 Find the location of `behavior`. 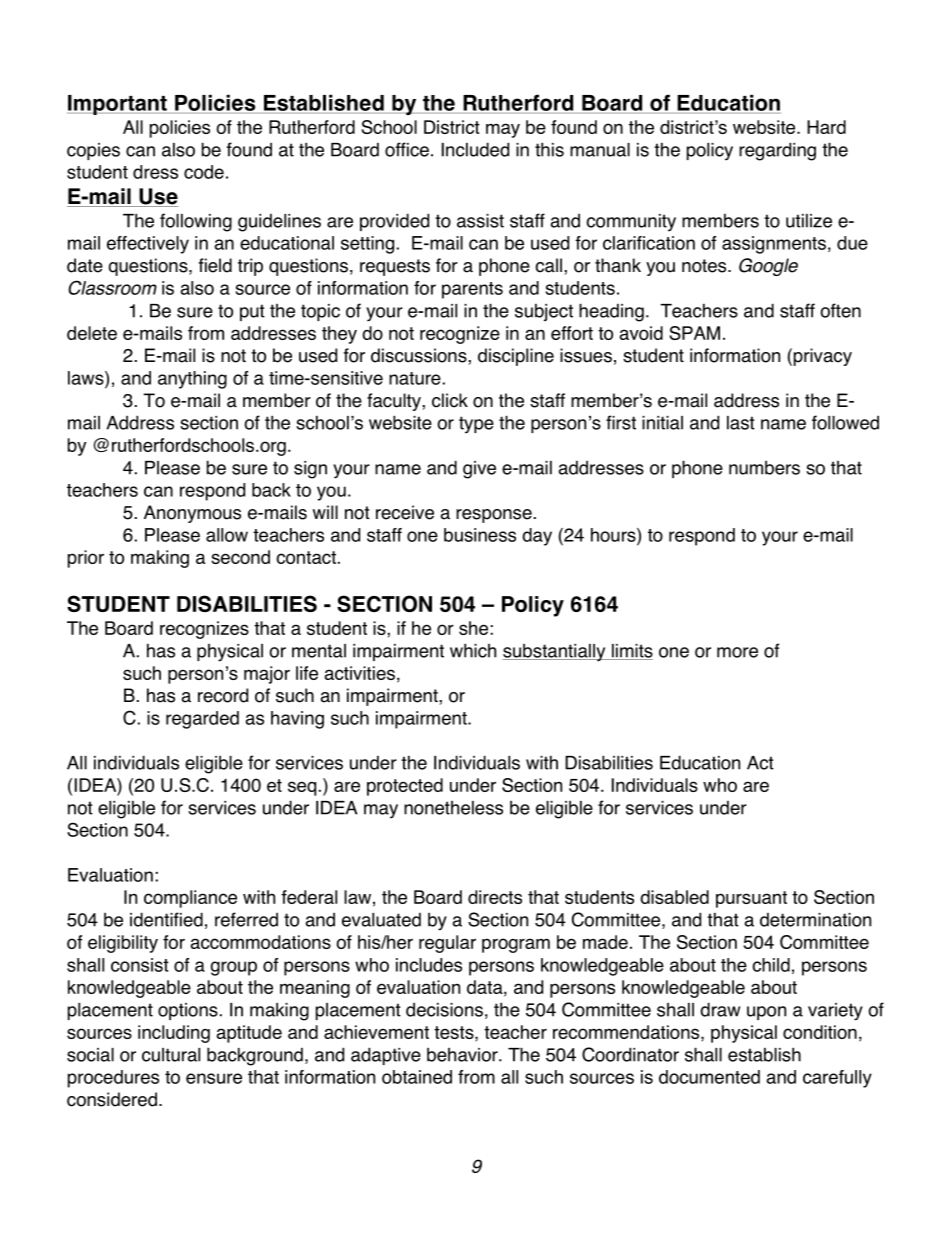

behavior is located at coordinates (463, 1055).
